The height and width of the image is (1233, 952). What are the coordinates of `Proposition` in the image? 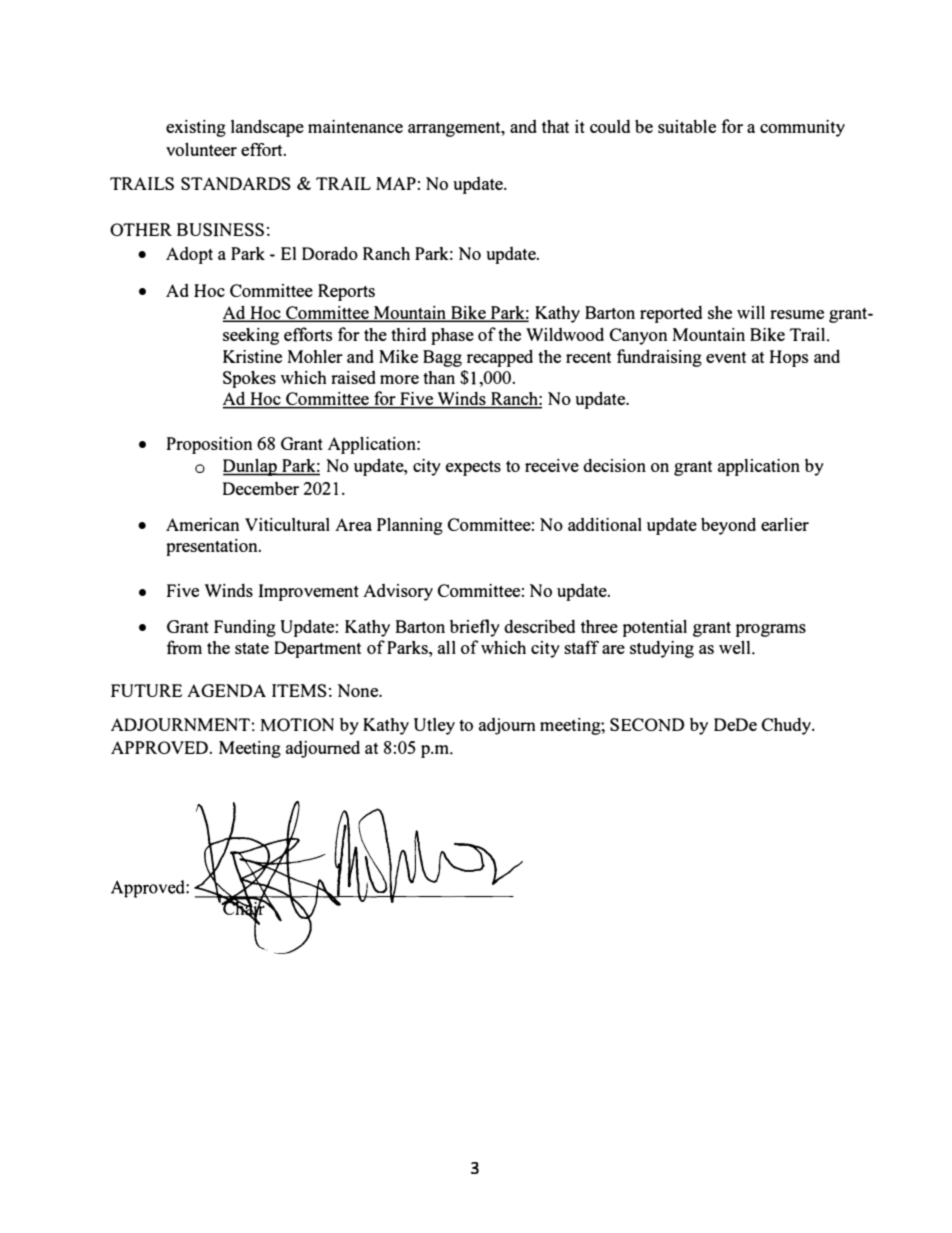 It's located at (209, 445).
